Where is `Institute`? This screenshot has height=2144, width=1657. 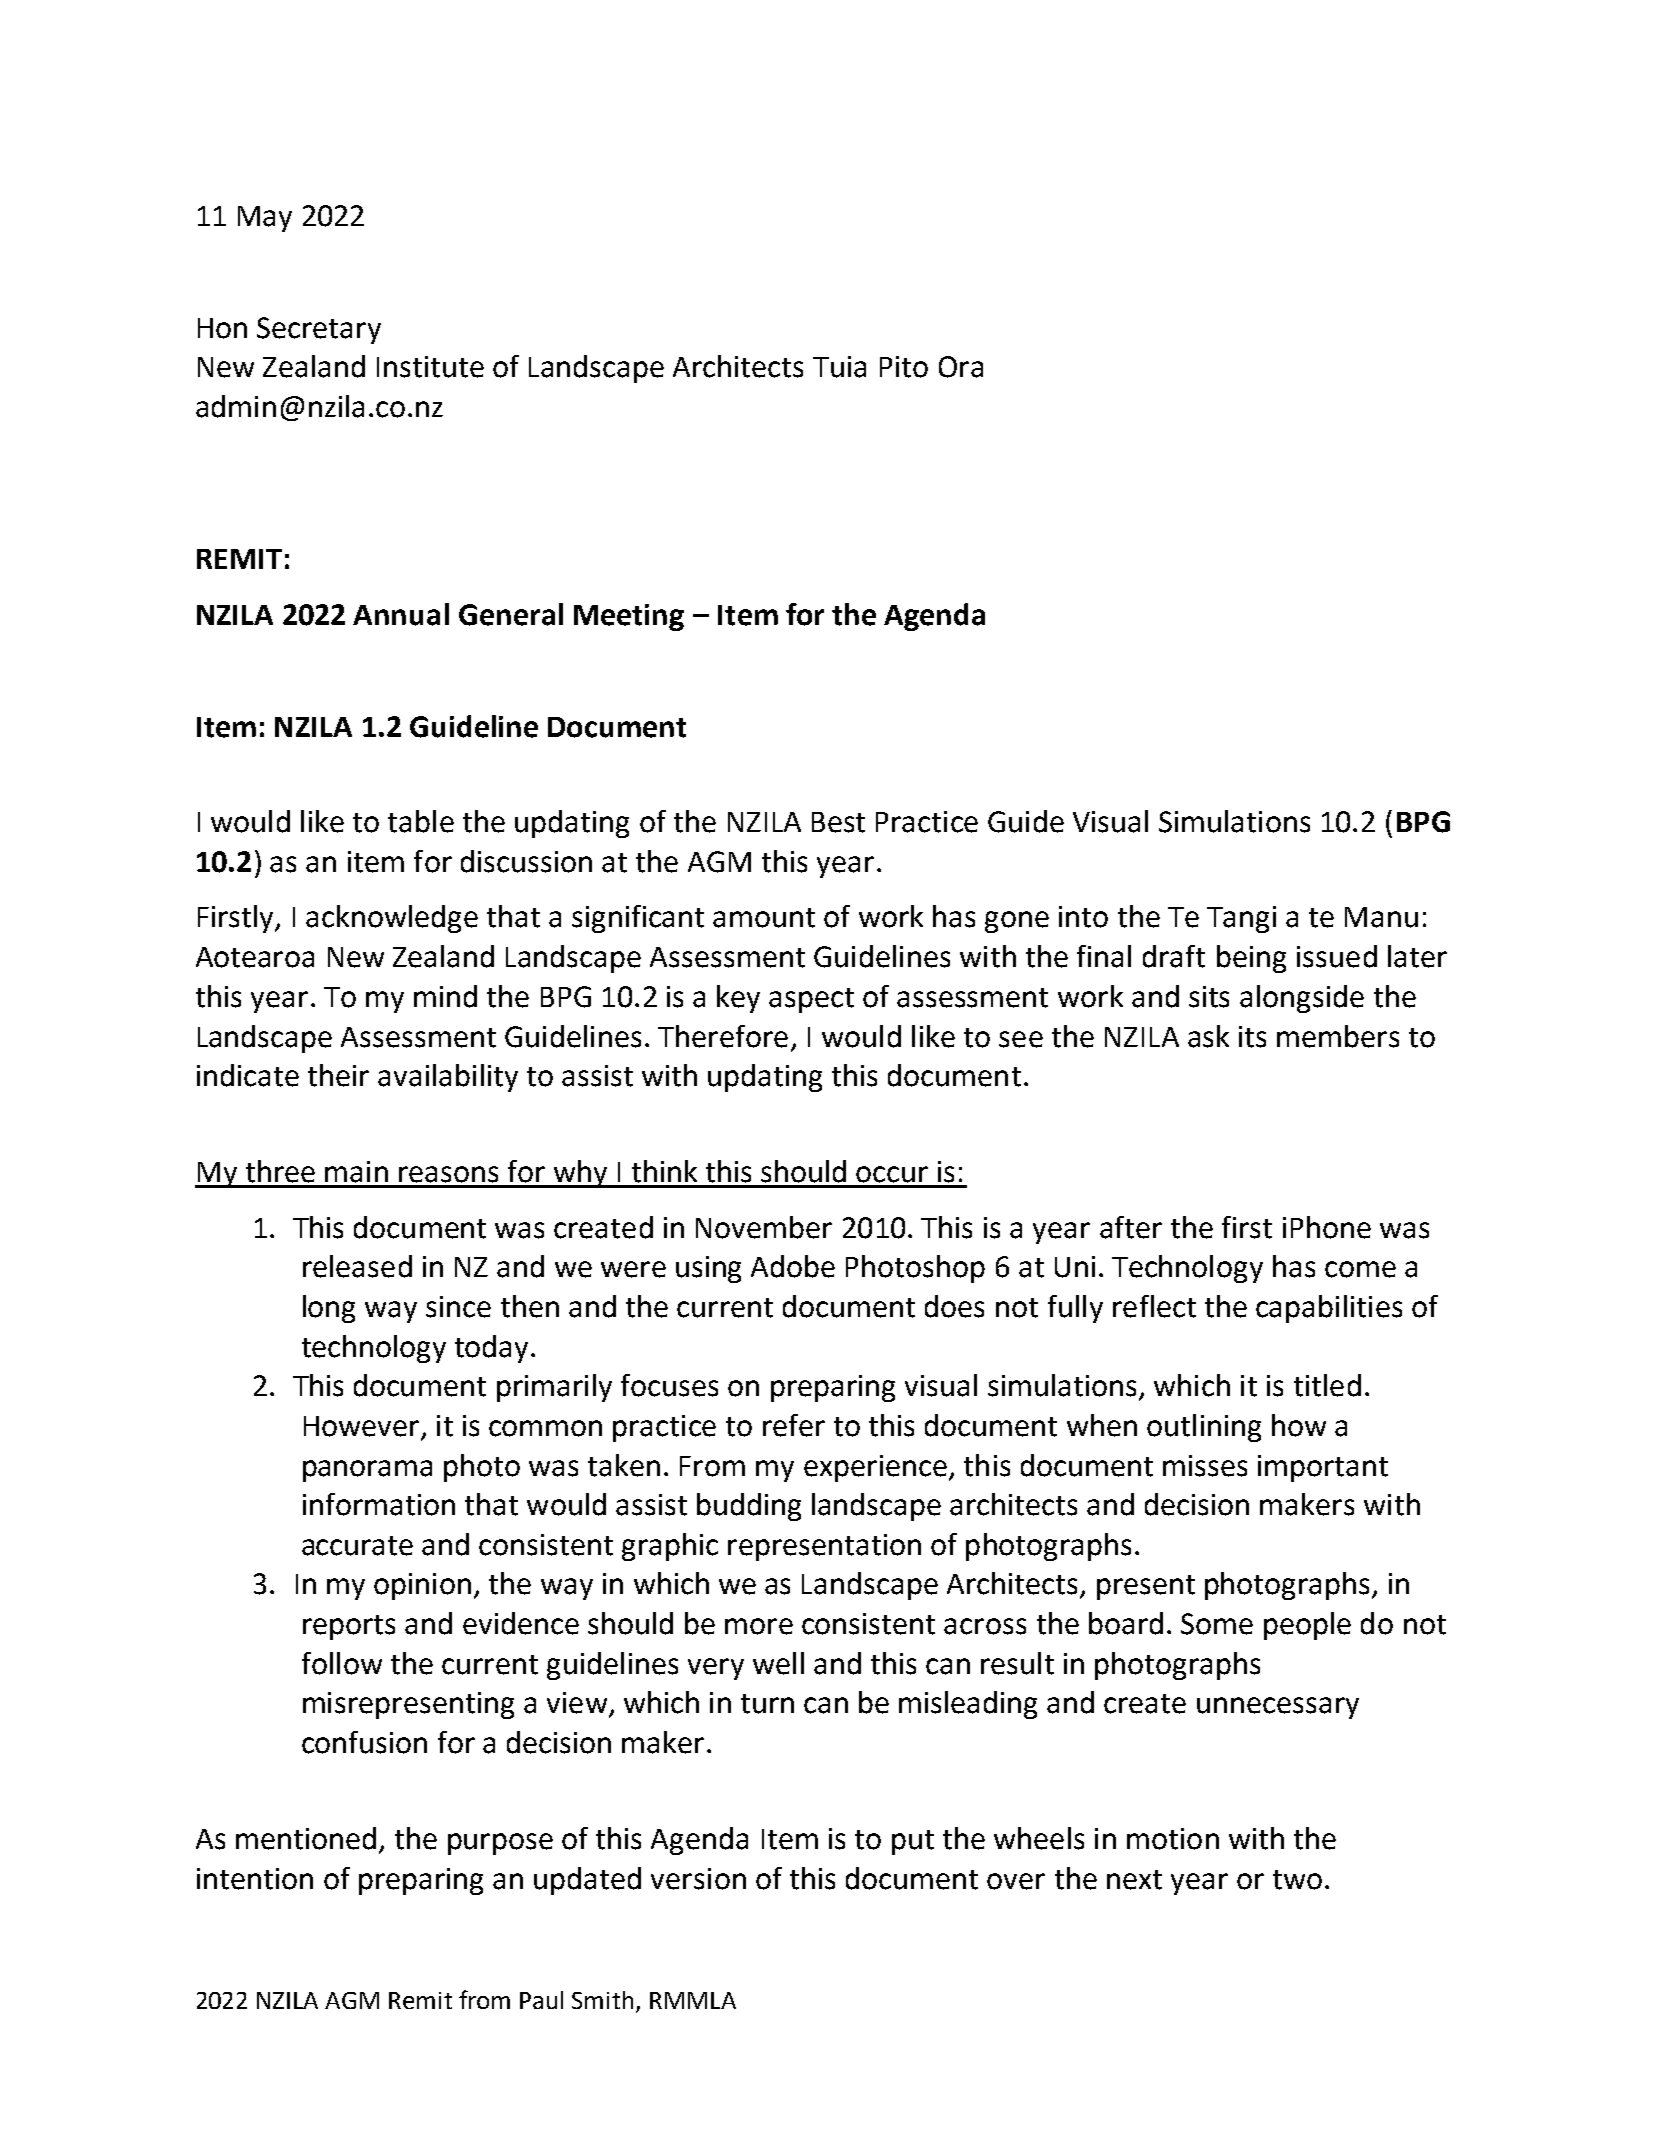
Institute is located at coordinates (430, 367).
